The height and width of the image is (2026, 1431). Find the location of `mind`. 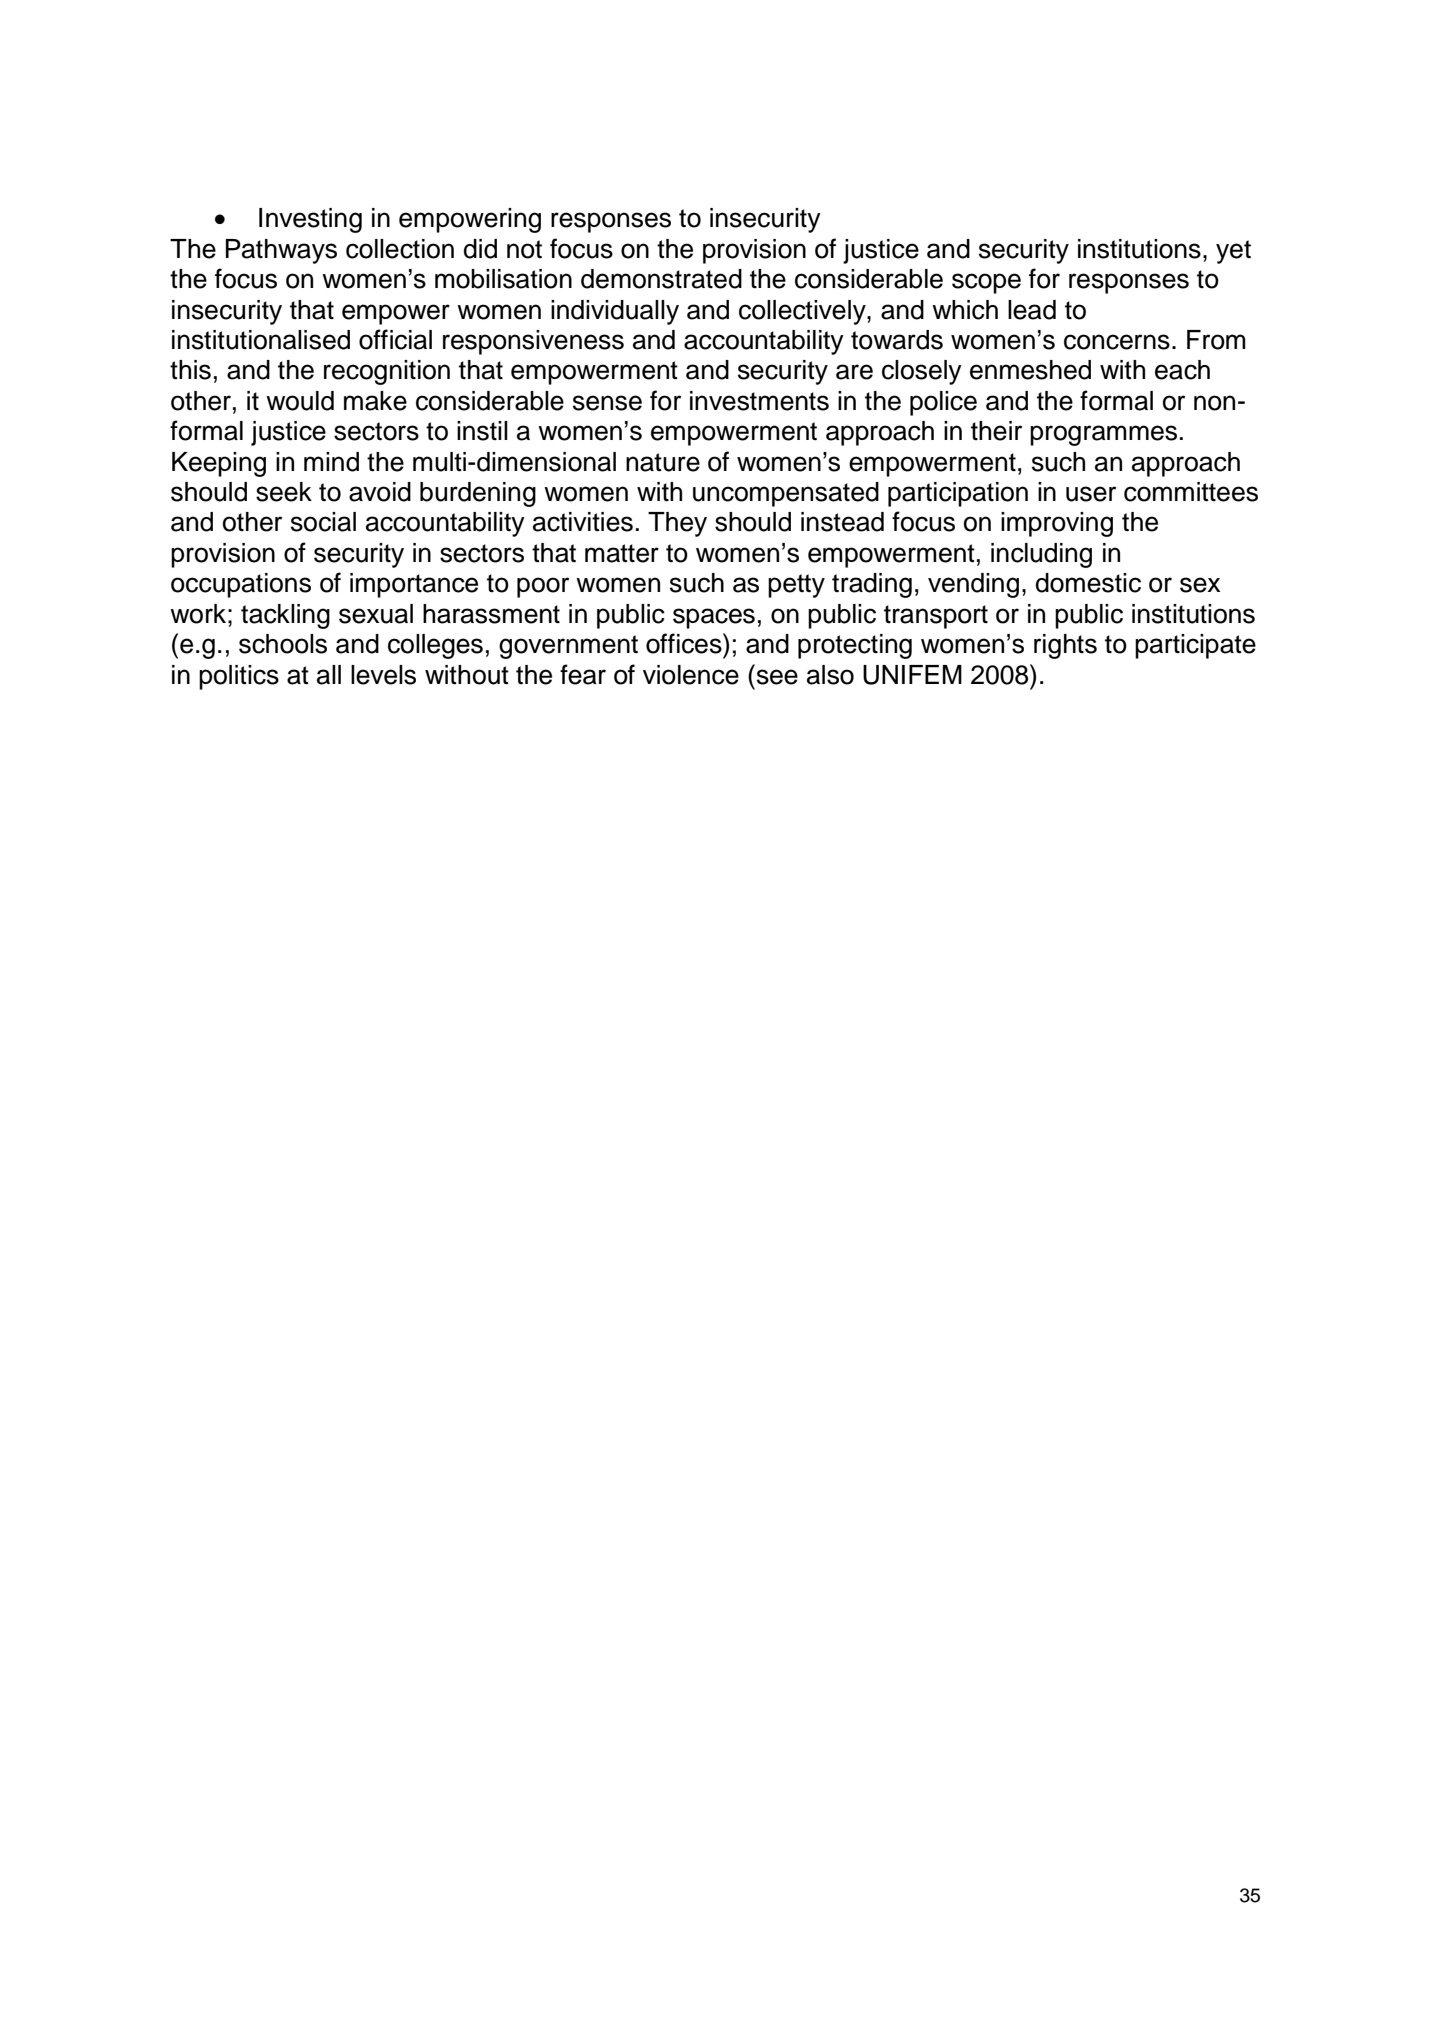

mind is located at coordinates (331, 462).
